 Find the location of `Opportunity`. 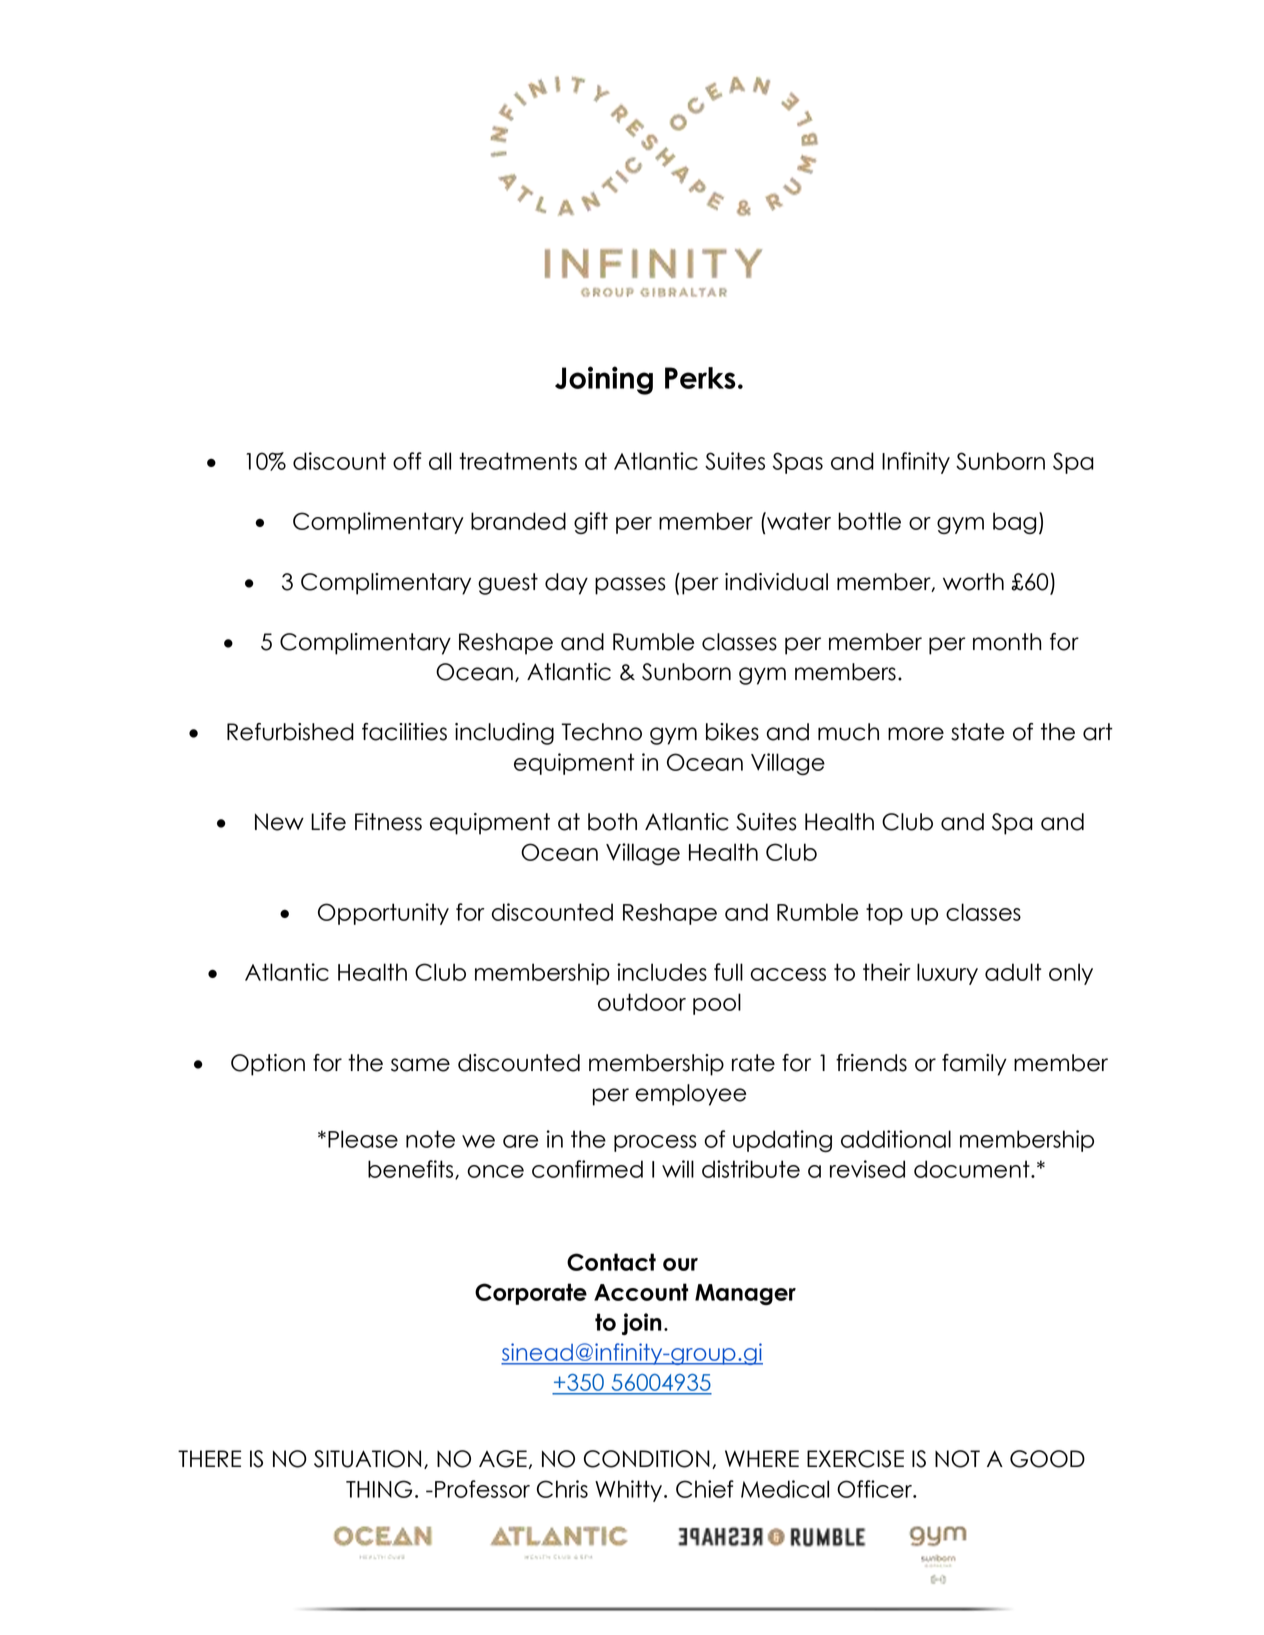

Opportunity is located at coordinates (383, 914).
